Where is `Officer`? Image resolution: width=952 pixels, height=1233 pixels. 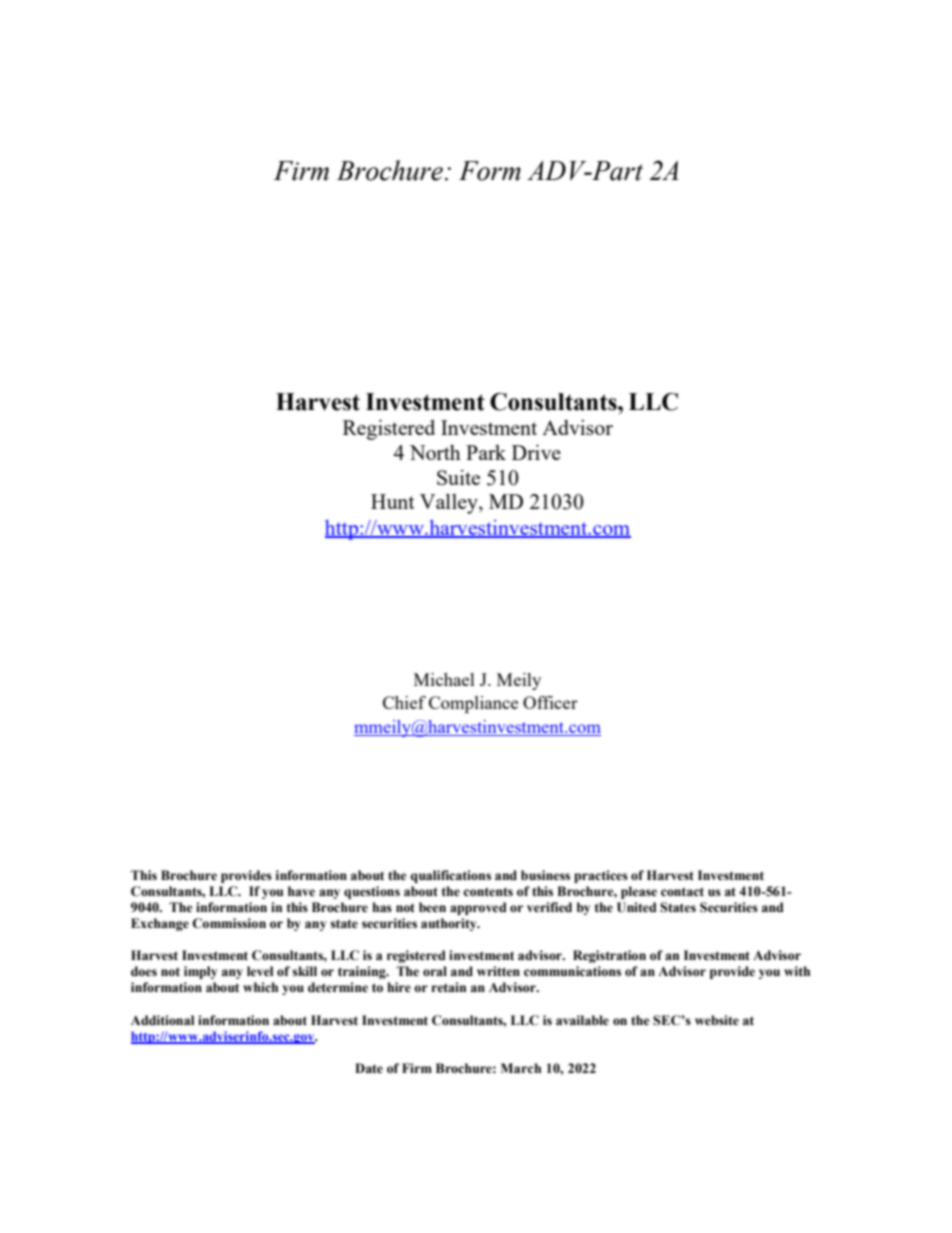
Officer is located at coordinates (550, 702).
